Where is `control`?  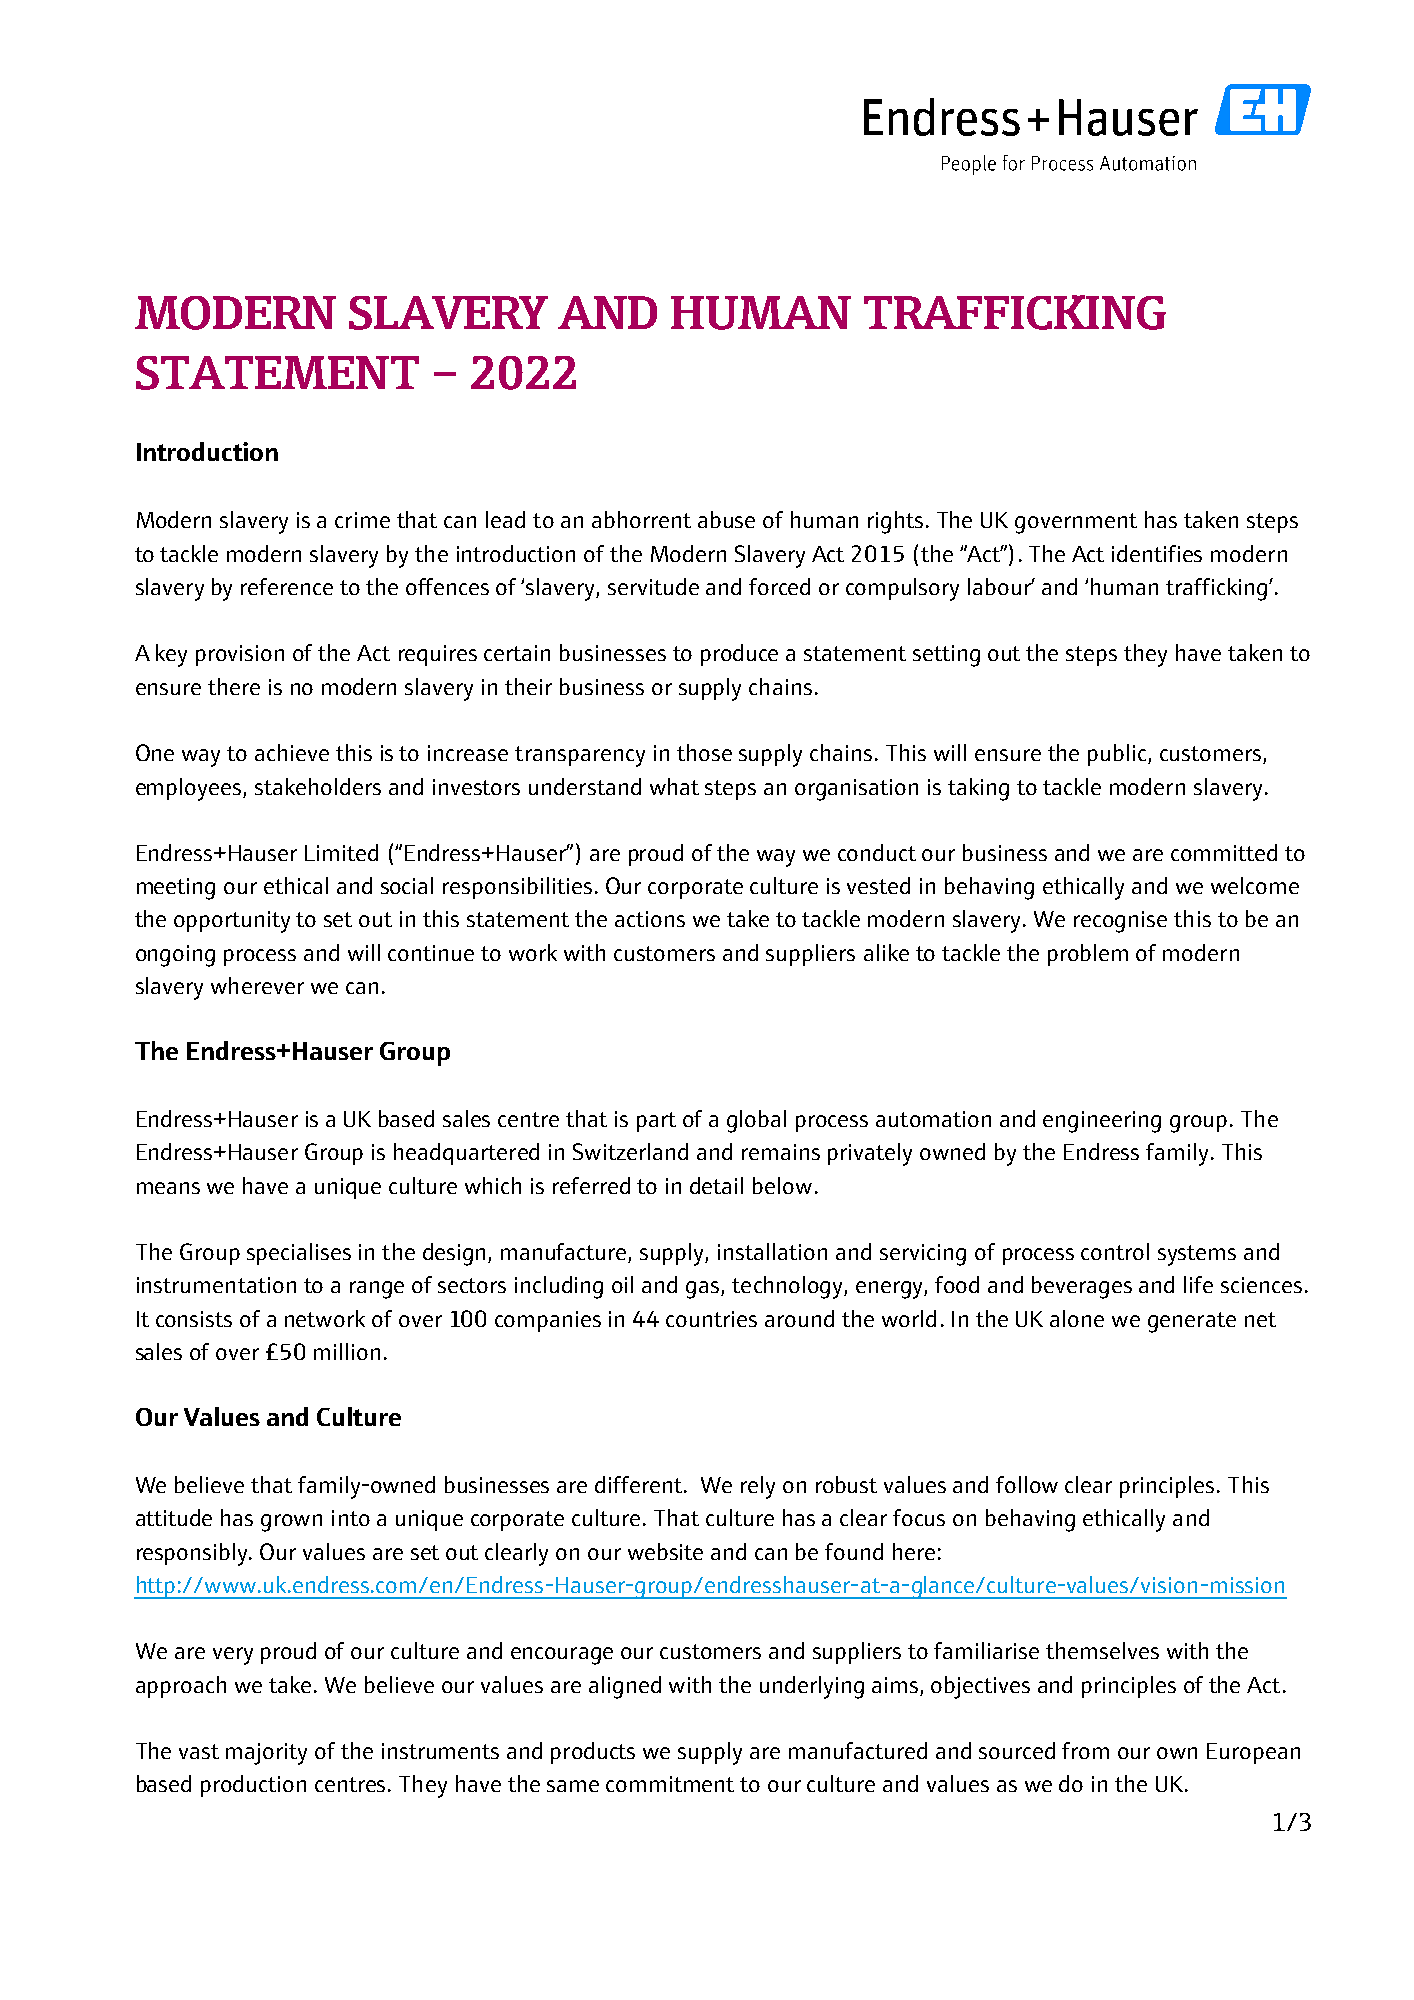 control is located at coordinates (1115, 1251).
